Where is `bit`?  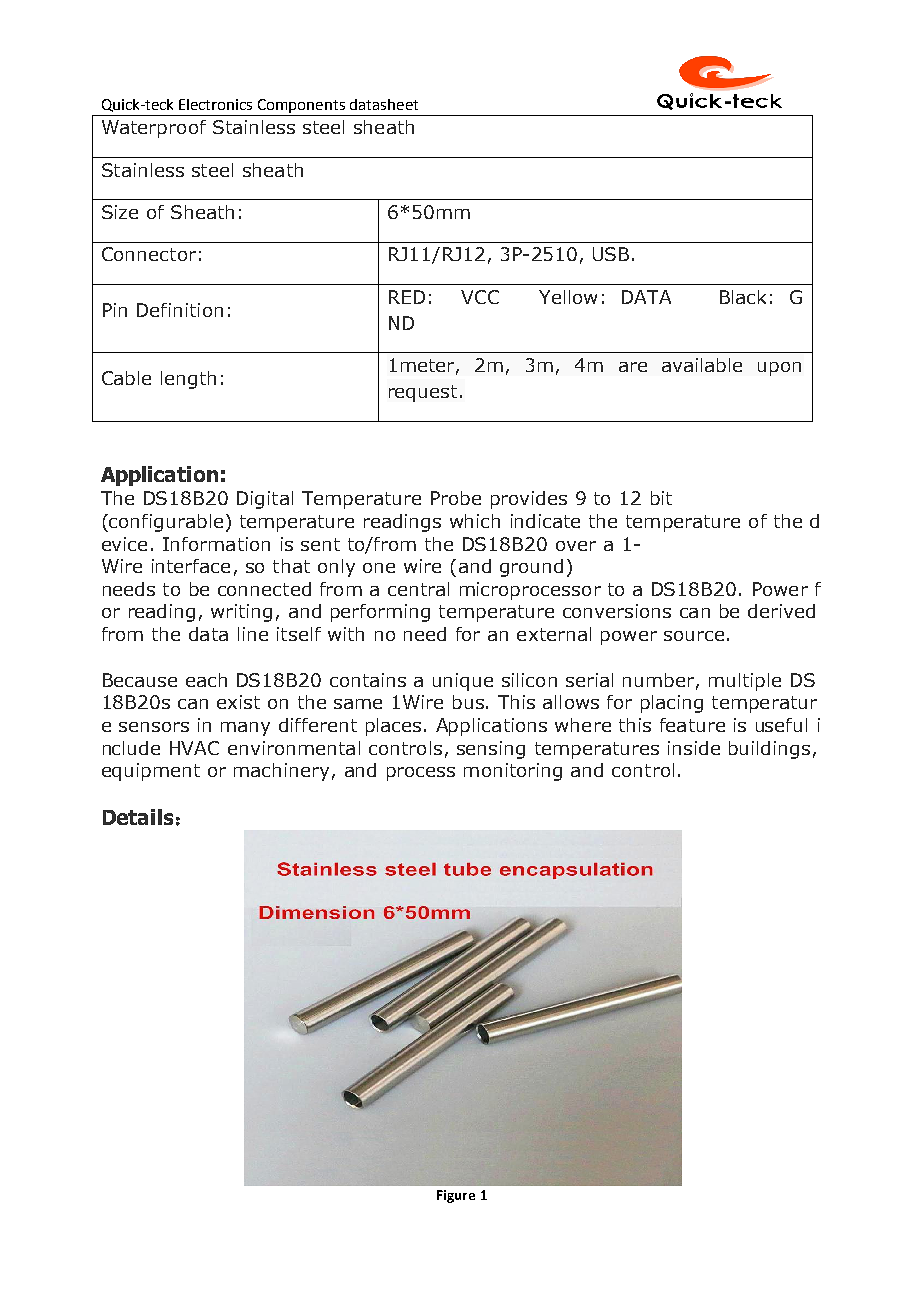 bit is located at coordinates (661, 498).
